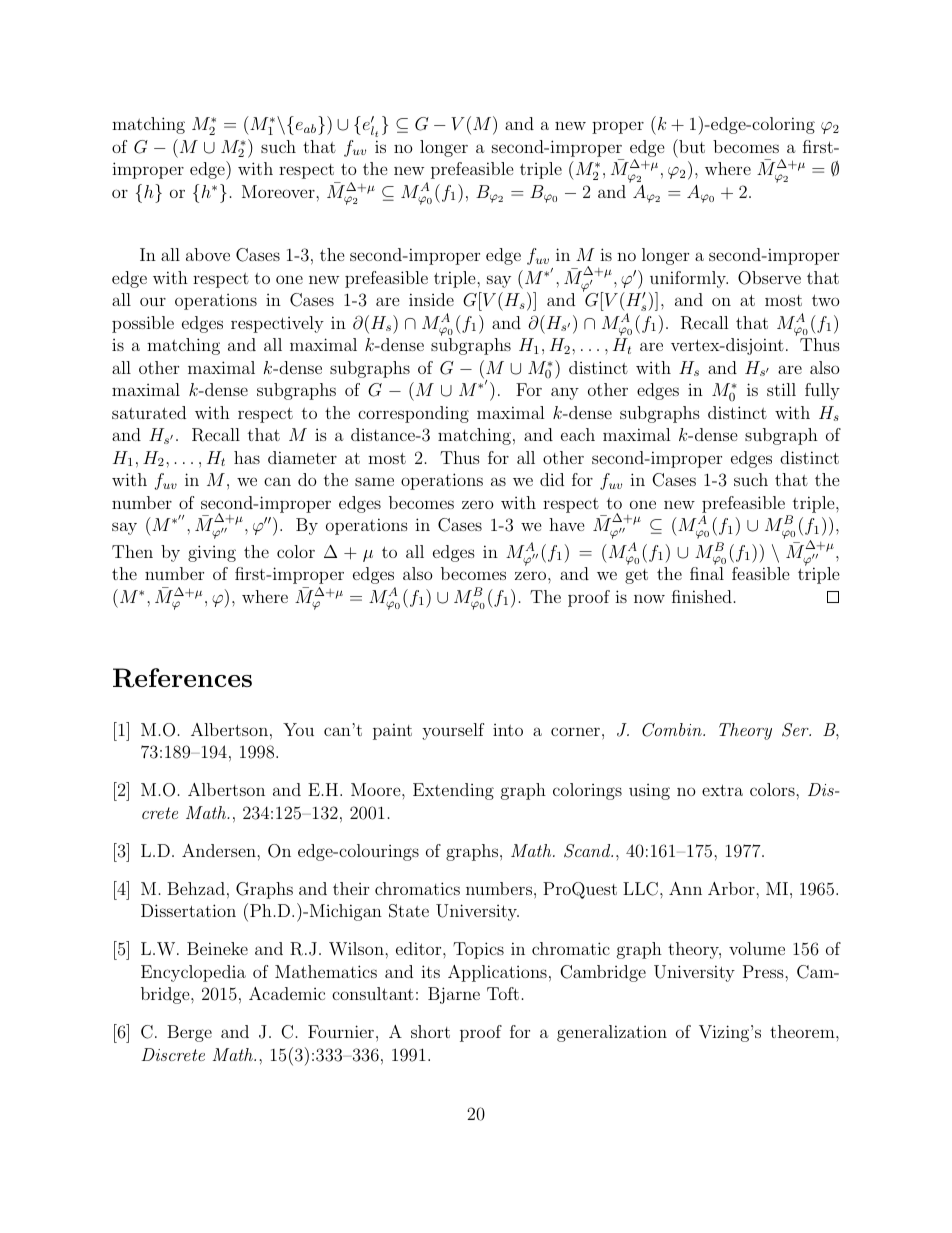  Describe the element at coordinates (552, 479) in the screenshot. I see `did` at that location.
